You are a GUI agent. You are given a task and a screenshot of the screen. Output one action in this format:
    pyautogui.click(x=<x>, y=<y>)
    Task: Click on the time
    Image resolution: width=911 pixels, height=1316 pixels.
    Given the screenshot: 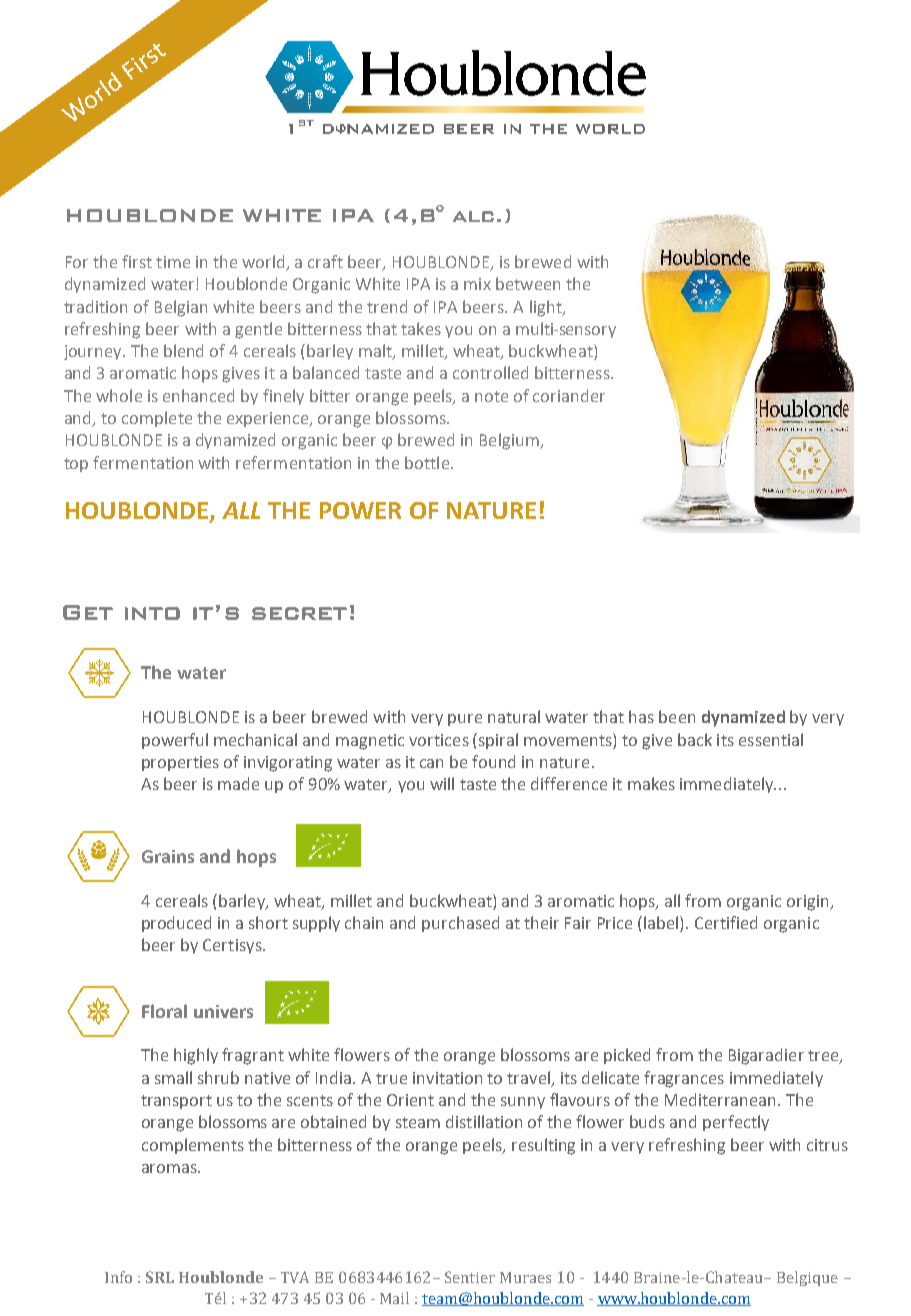 What is the action you would take?
    pyautogui.click(x=173, y=262)
